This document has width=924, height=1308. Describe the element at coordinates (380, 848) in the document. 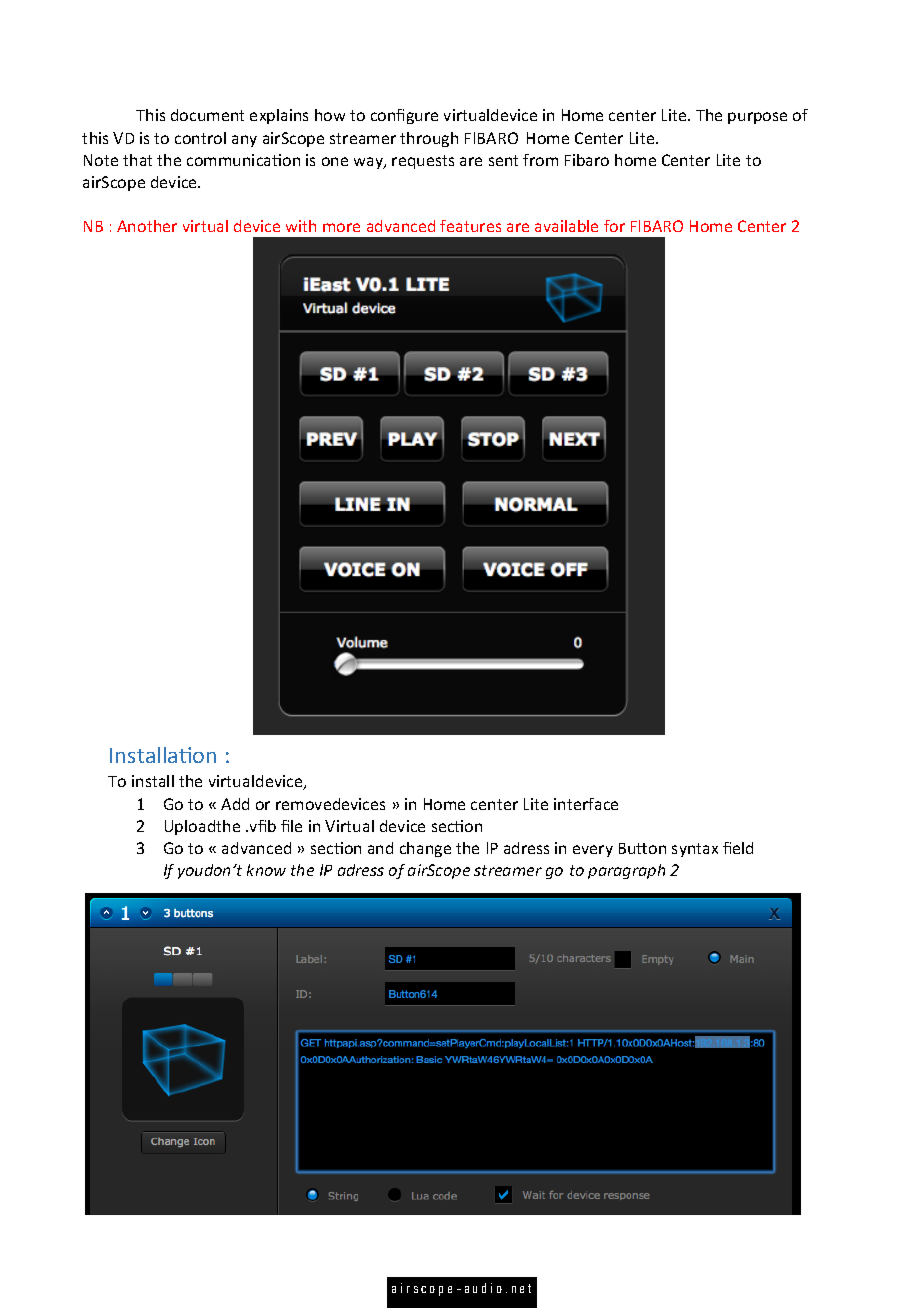

I see `and` at that location.
